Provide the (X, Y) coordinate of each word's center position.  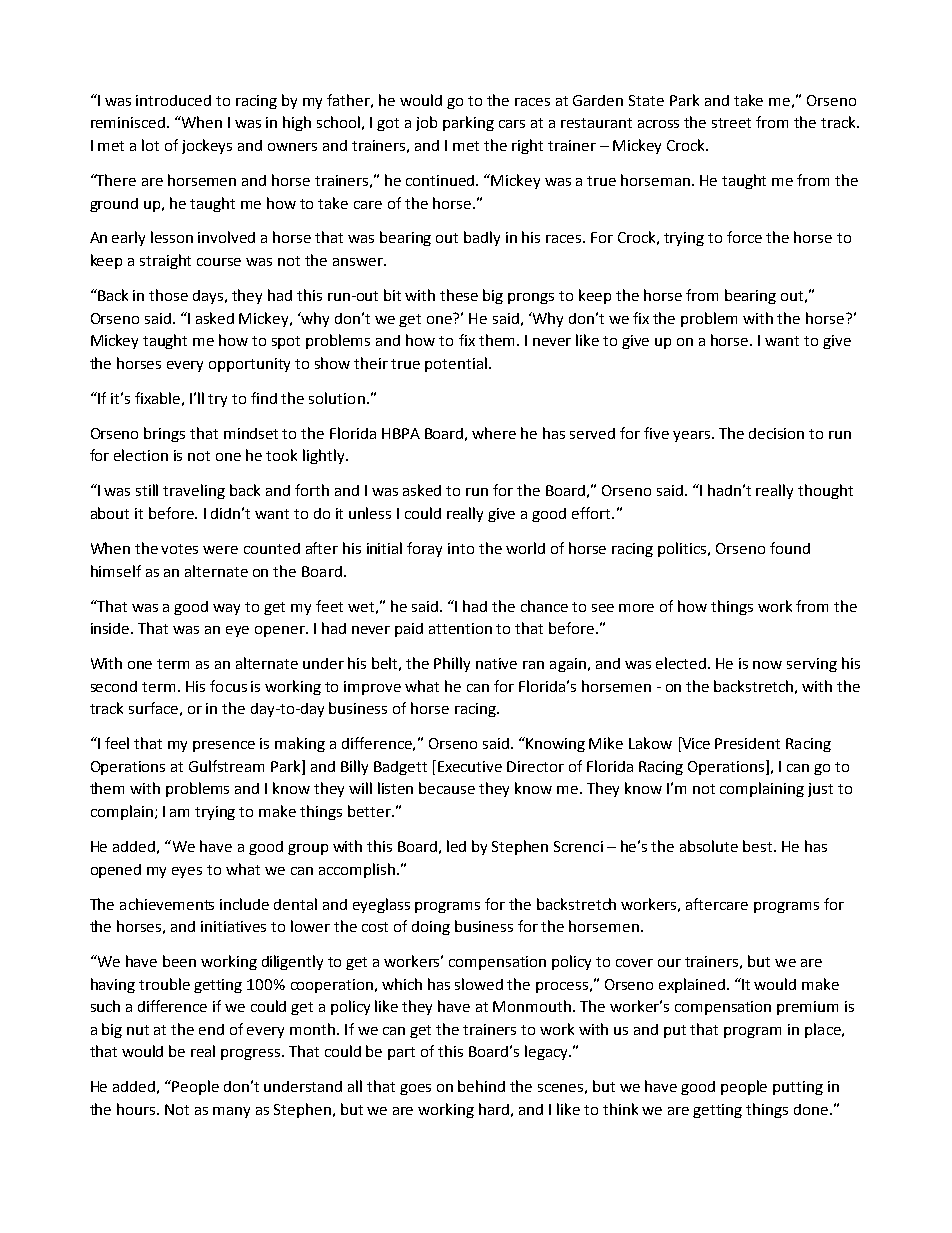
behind (481, 1086)
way (226, 609)
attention (460, 628)
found (790, 548)
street (731, 123)
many (231, 1112)
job (426, 123)
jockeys (207, 146)
